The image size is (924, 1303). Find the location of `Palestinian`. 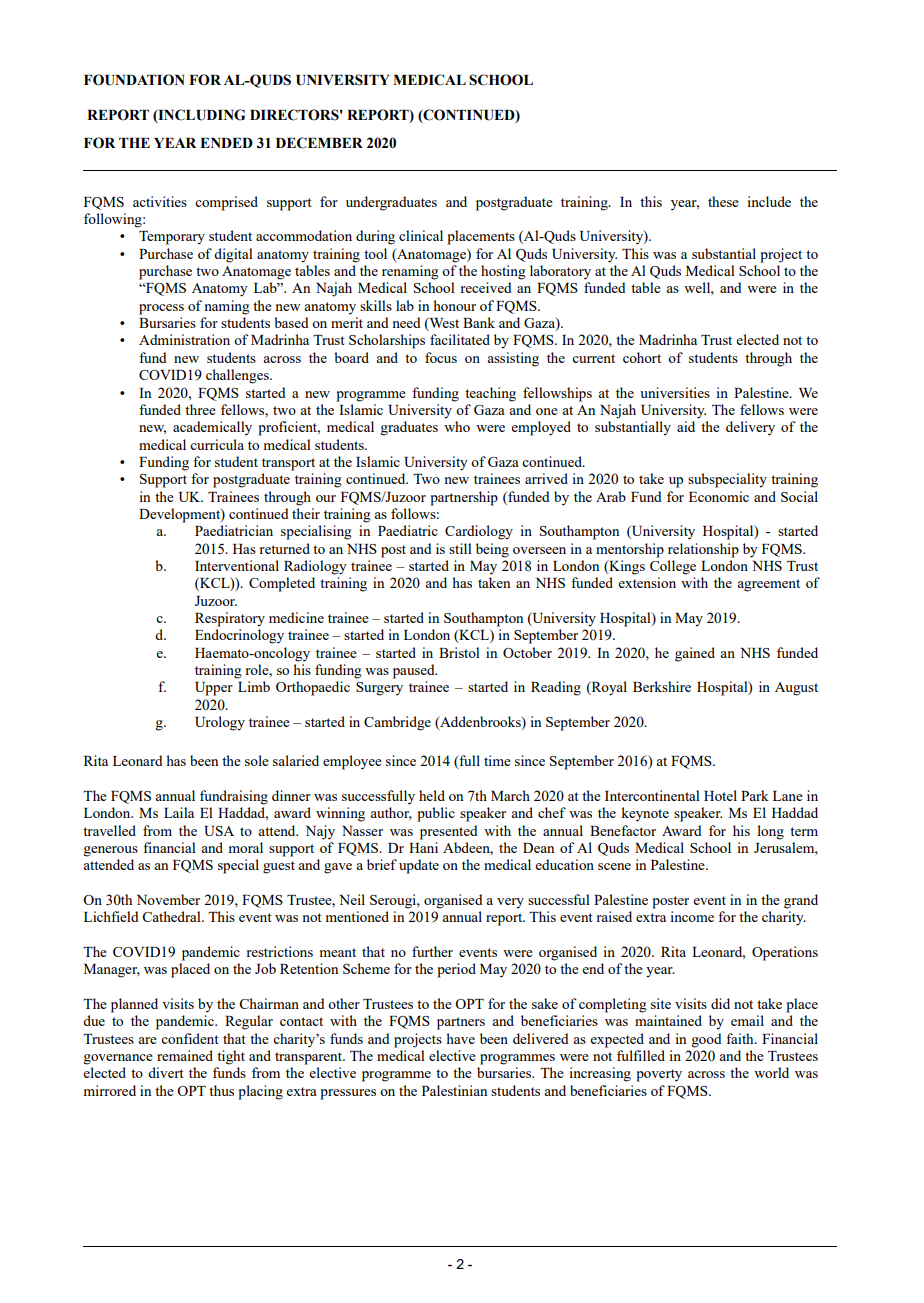

Palestinian is located at coordinates (454, 1090).
